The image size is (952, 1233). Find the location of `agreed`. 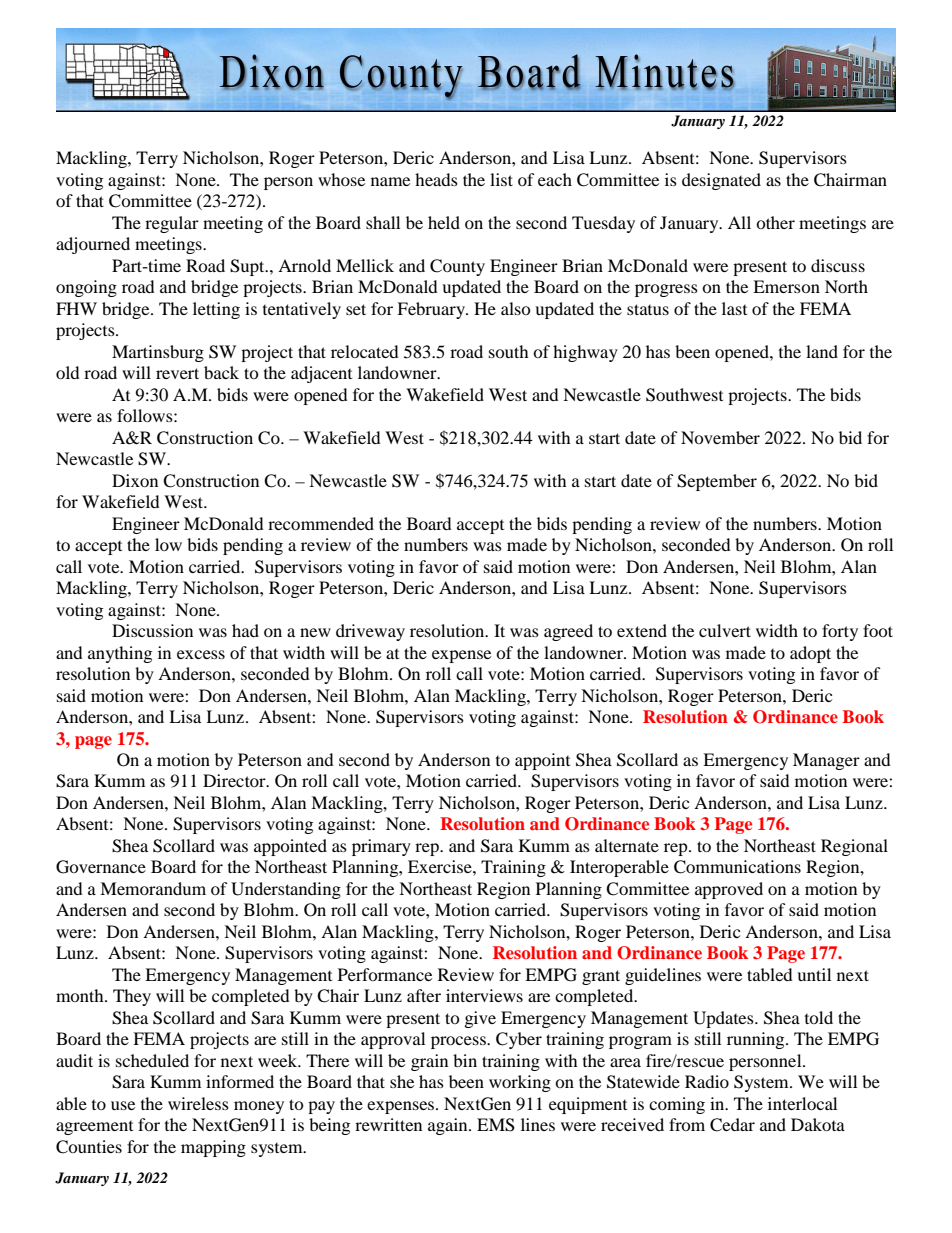

agreed is located at coordinates (568, 632).
